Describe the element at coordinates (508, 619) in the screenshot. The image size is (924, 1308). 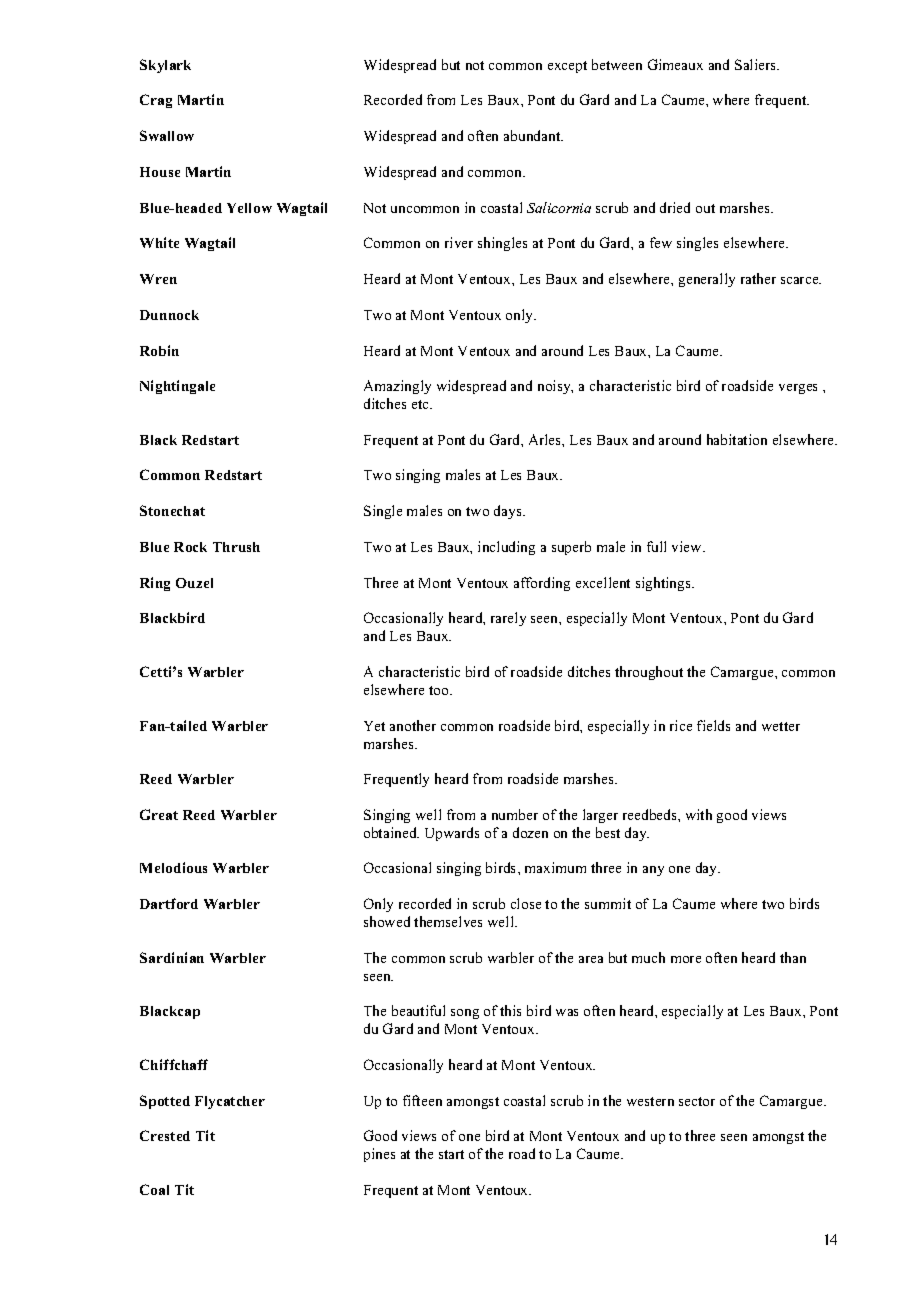
I see `rarely` at that location.
